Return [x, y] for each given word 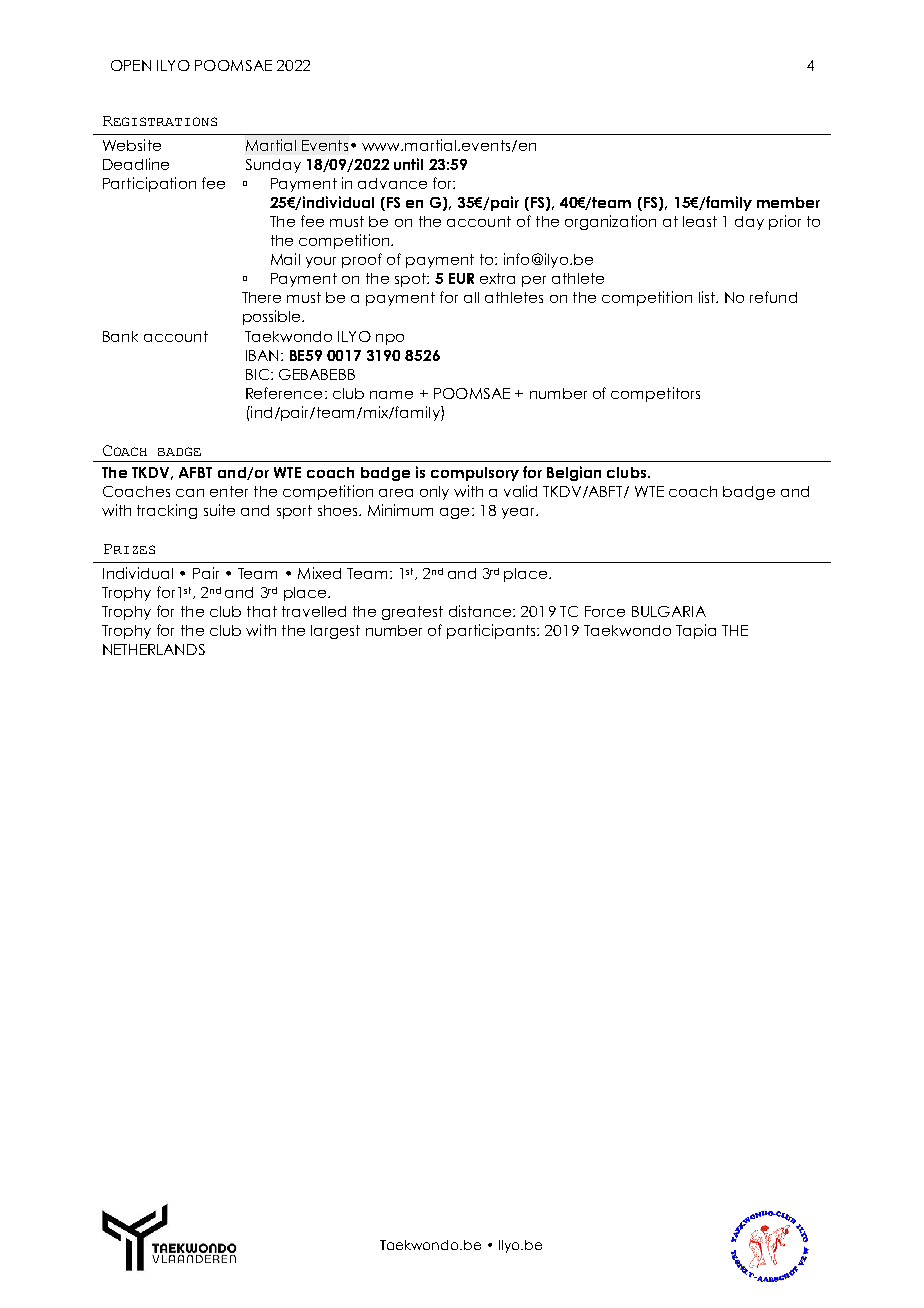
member [788, 202]
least [700, 221]
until [408, 164]
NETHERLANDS [154, 649]
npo [390, 339]
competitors [655, 394]
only [434, 493]
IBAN [262, 355]
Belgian [574, 473]
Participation [149, 184]
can [190, 493]
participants [492, 631]
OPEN [131, 65]
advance [392, 183]
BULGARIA [669, 611]
